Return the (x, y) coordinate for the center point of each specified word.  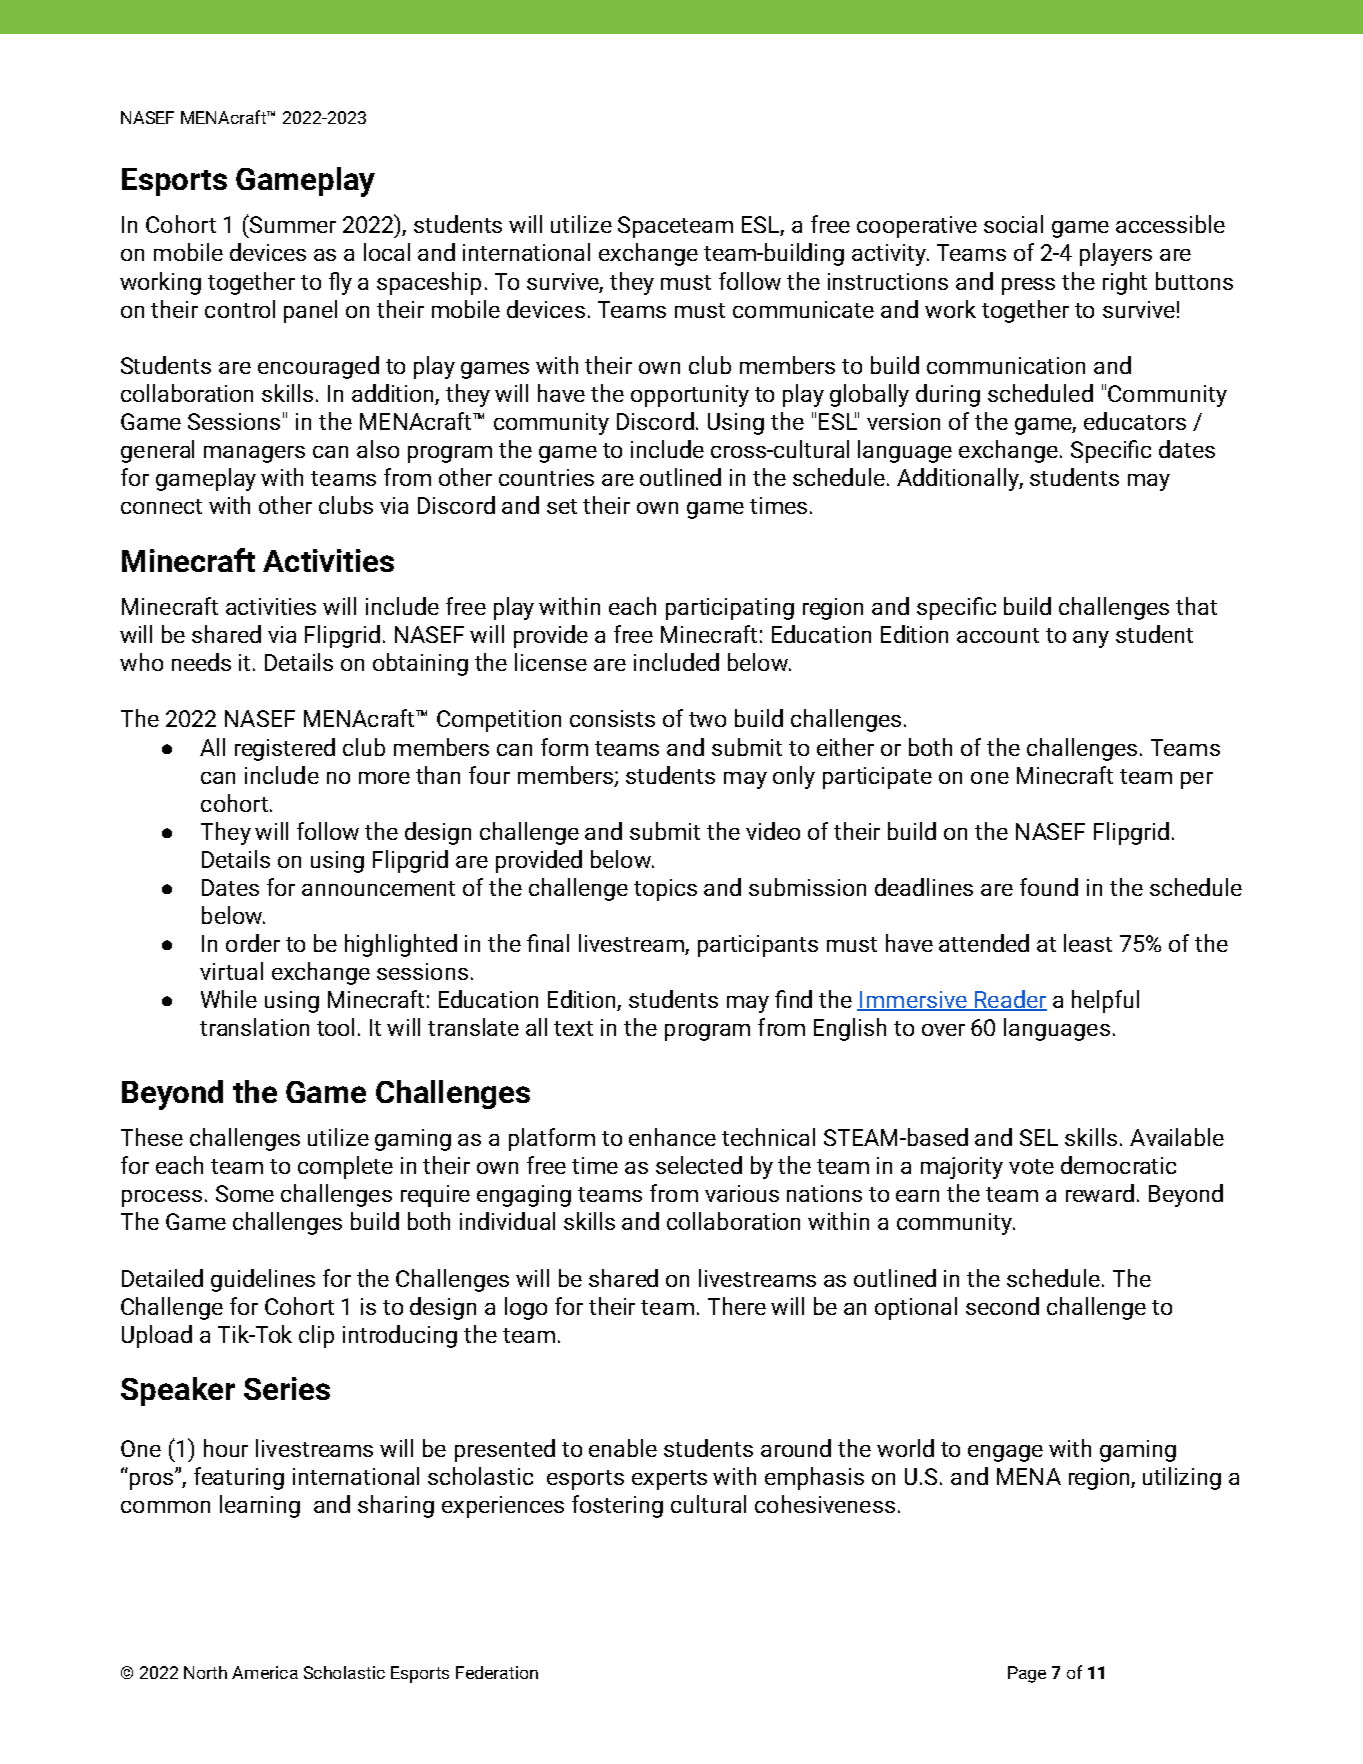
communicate (803, 309)
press (1028, 286)
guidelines (263, 1280)
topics (665, 890)
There (737, 1306)
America (265, 1672)
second (1002, 1306)
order (253, 943)
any (1091, 639)
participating (730, 609)
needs (201, 662)
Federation (497, 1672)
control (240, 309)
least (1088, 943)
